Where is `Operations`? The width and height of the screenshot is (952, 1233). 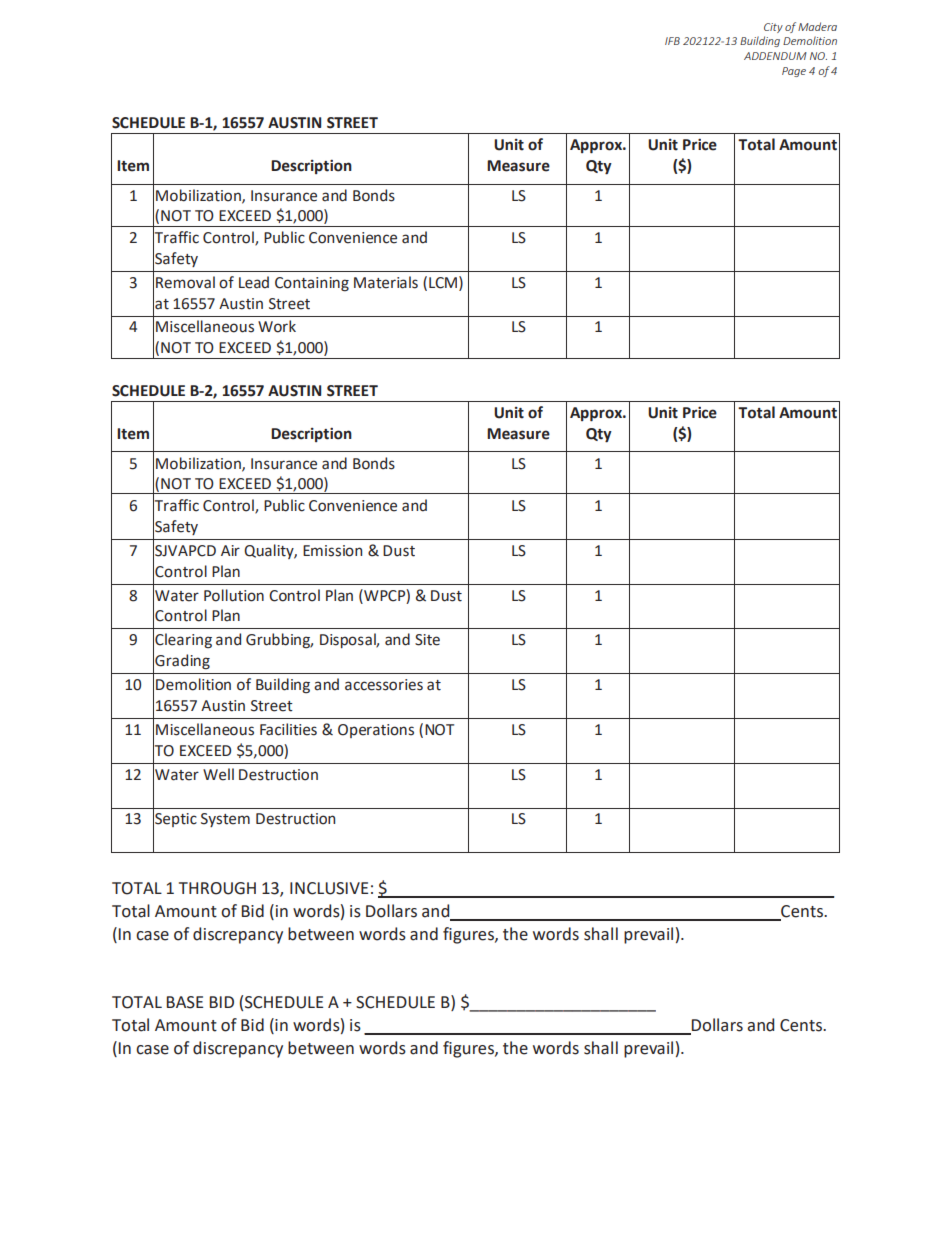
Operations is located at coordinates (376, 731).
